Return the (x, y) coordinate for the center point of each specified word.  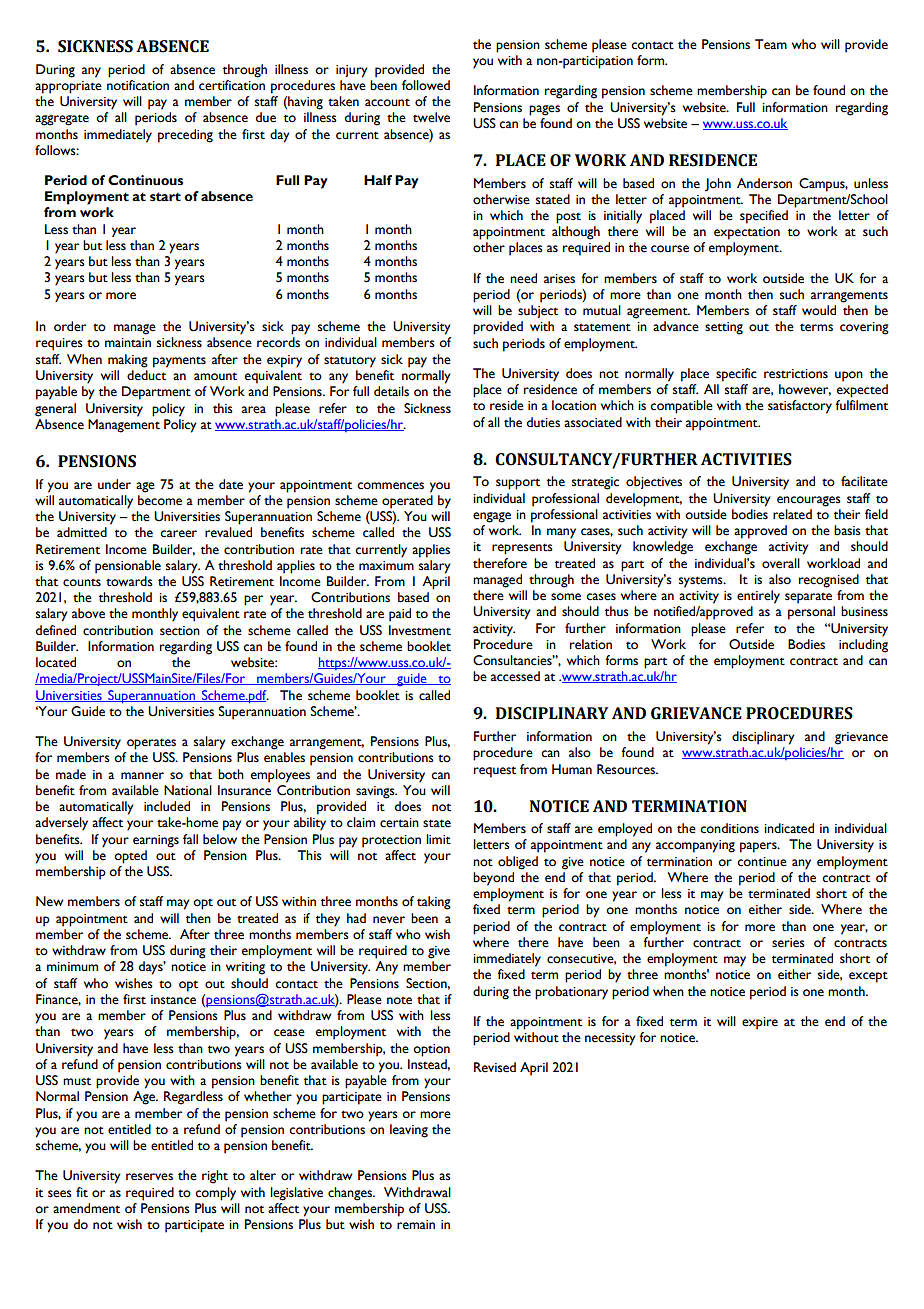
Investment (420, 630)
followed (426, 85)
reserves (149, 1177)
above (88, 613)
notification (138, 85)
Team (771, 44)
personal (811, 613)
